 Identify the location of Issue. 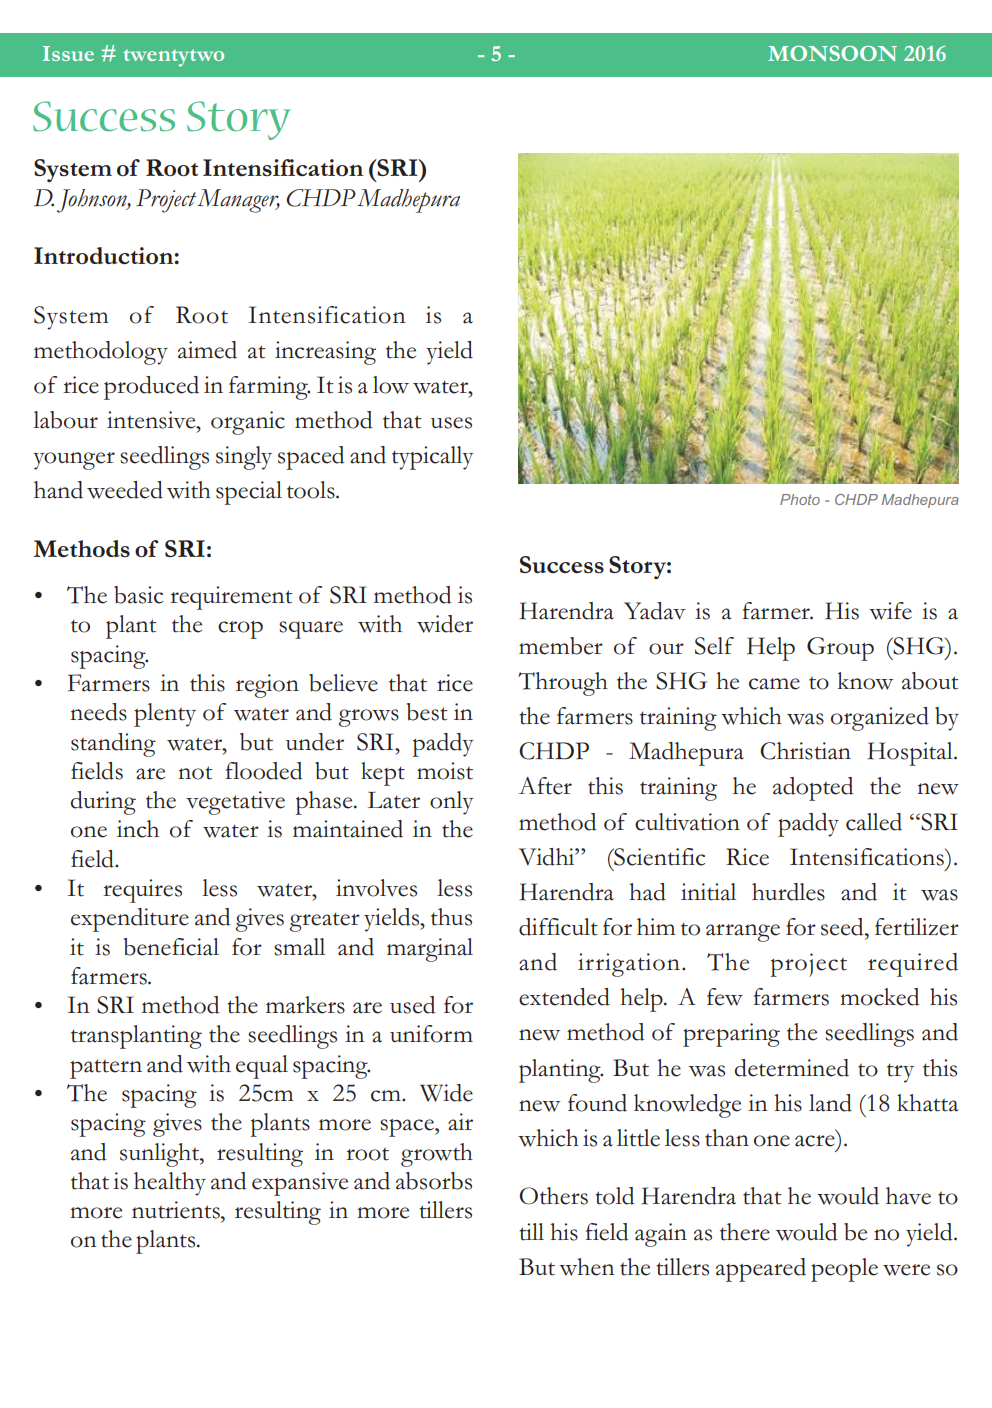
(68, 53).
